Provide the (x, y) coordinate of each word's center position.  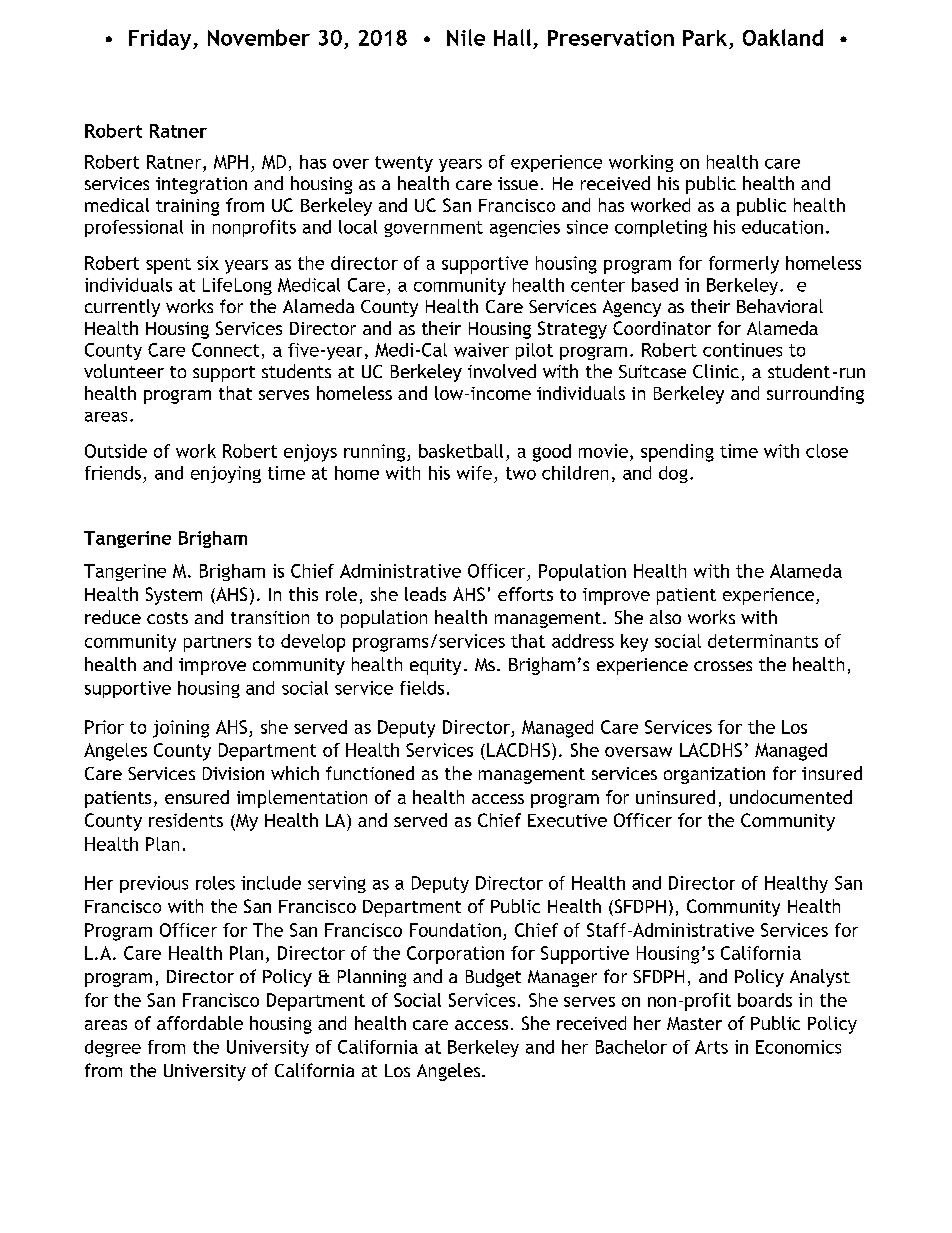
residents (186, 820)
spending (677, 453)
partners (217, 644)
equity (435, 666)
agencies (525, 228)
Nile (466, 37)
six (208, 263)
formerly (744, 265)
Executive (567, 820)
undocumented (791, 797)
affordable (200, 1023)
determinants (763, 641)
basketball (461, 451)
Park (705, 38)
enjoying (226, 474)
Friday (161, 39)
